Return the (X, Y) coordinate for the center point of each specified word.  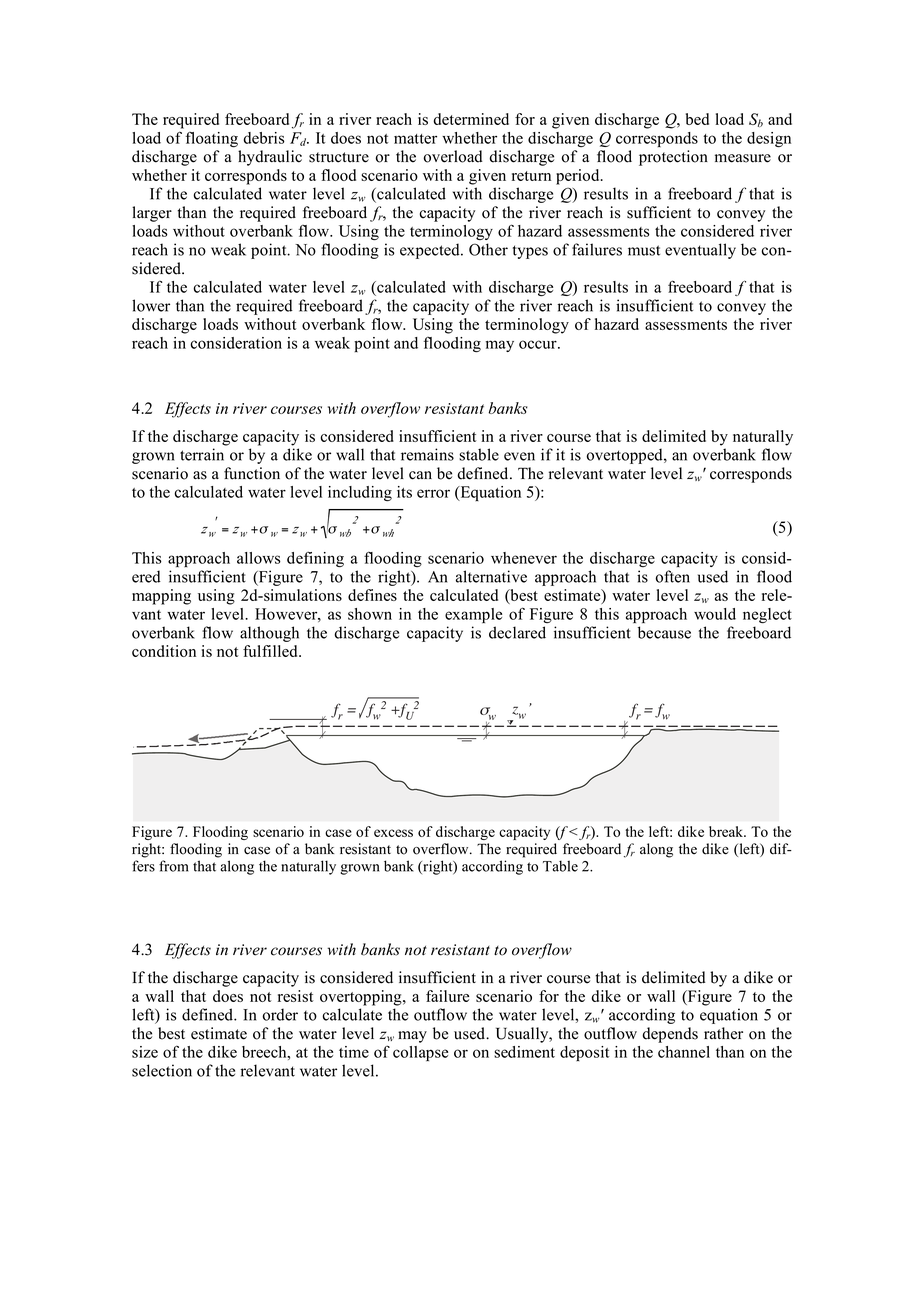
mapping (161, 597)
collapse (420, 1053)
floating (212, 139)
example (473, 615)
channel (684, 1052)
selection (162, 1070)
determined (471, 119)
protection (673, 158)
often (672, 576)
